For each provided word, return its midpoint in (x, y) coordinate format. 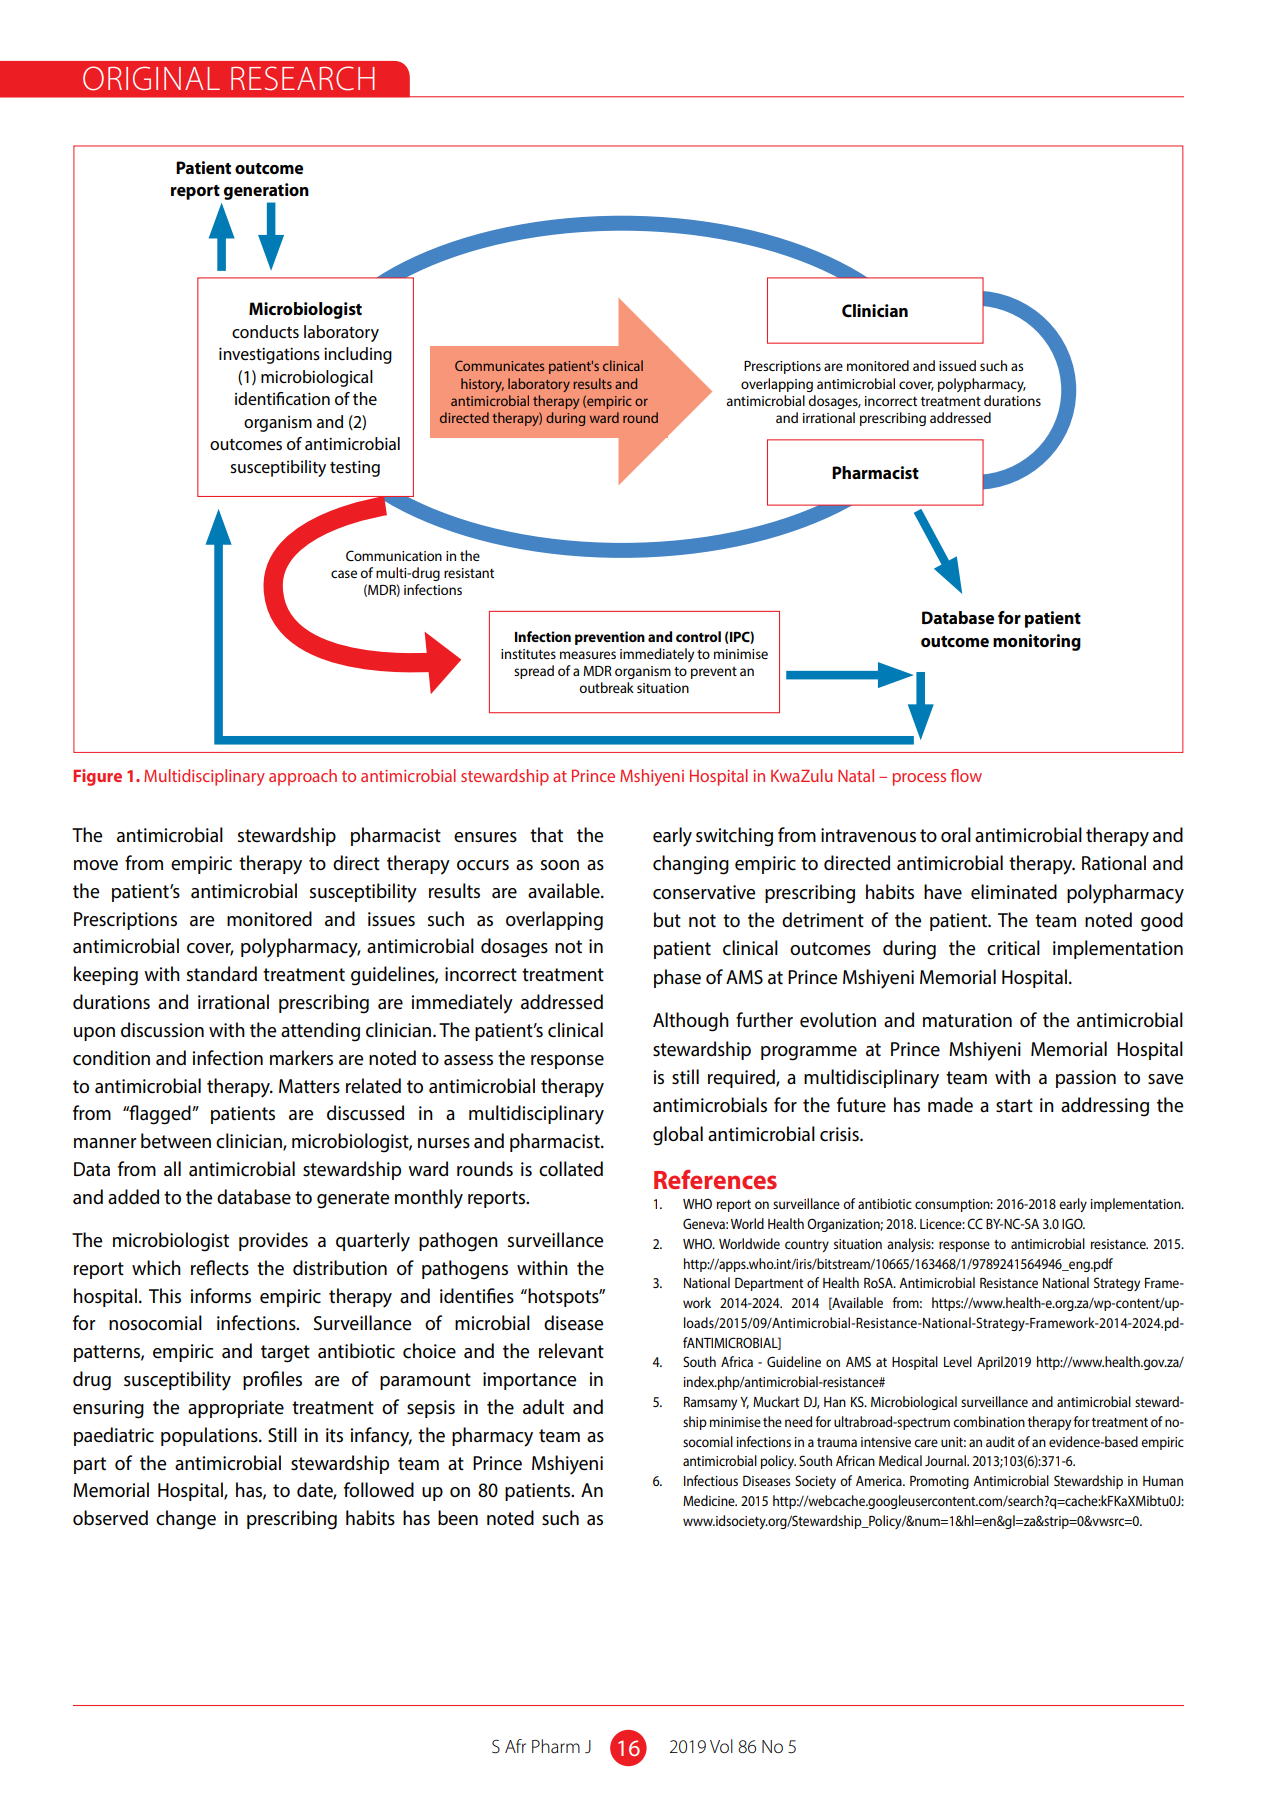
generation (266, 191)
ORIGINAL (151, 78)
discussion (162, 1030)
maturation (967, 1020)
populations (210, 1436)
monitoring (1037, 642)
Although (691, 1022)
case (344, 574)
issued (957, 365)
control (698, 636)
